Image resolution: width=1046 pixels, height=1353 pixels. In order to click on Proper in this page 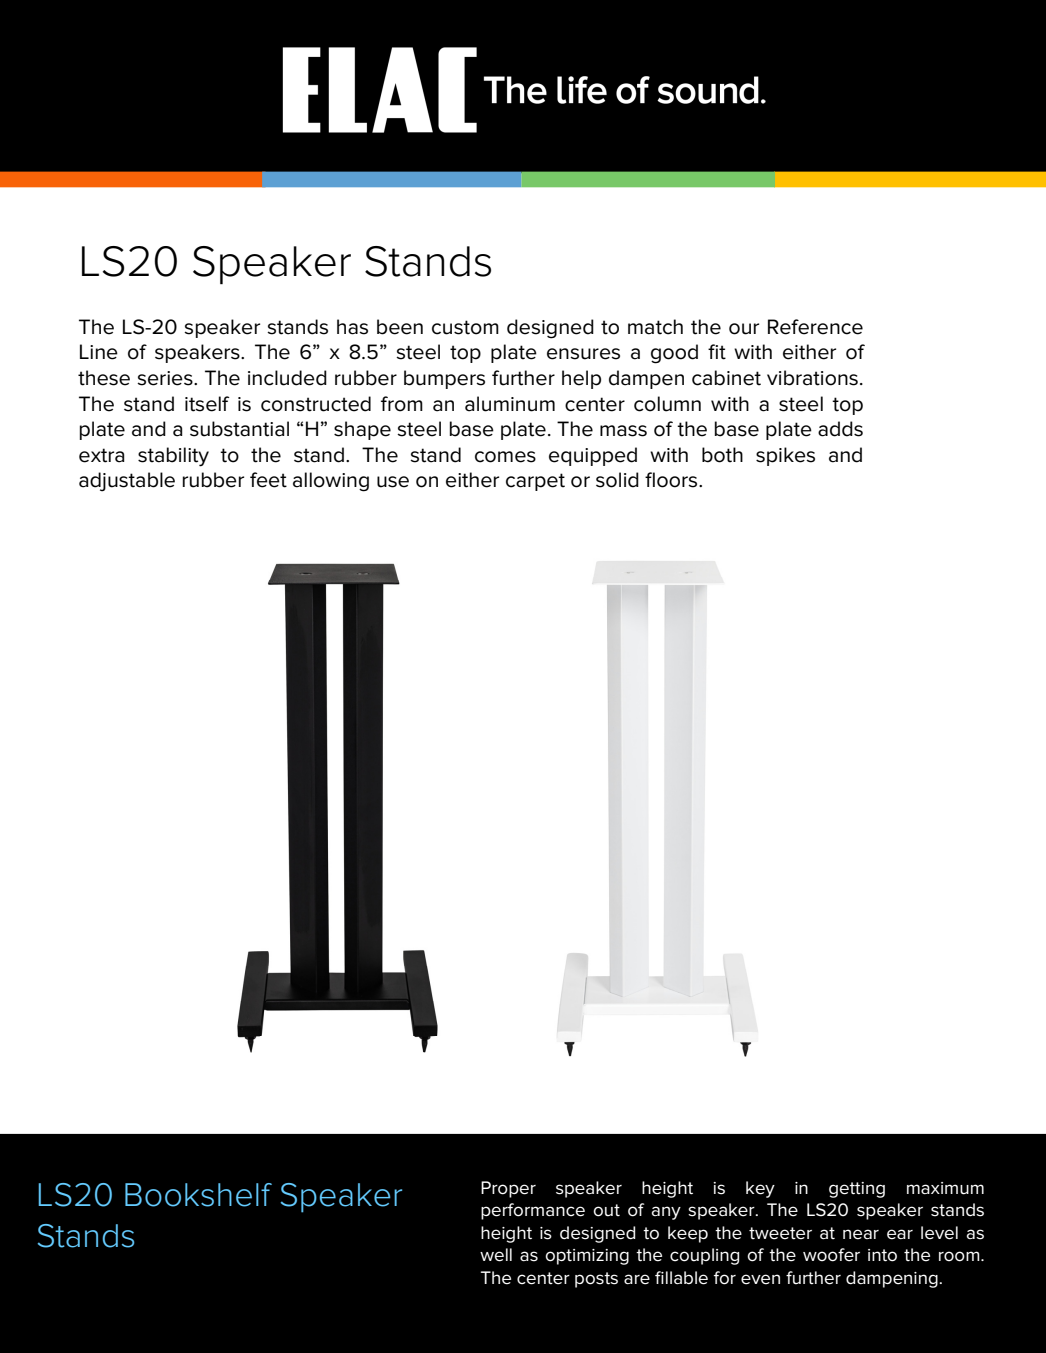, I will do `click(508, 1189)`.
